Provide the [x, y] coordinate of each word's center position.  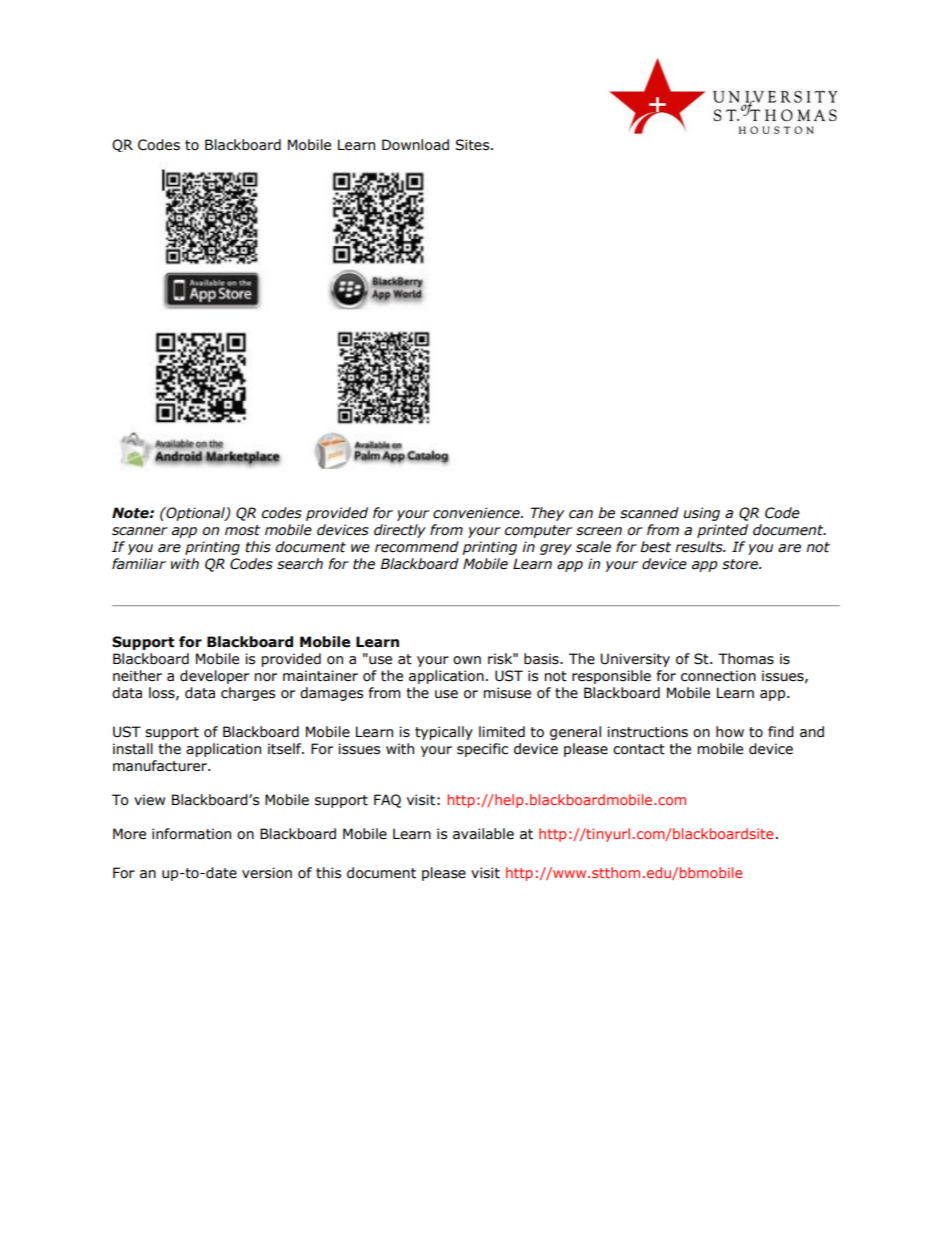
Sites [473, 145]
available [483, 834]
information [191, 834]
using [701, 514]
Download [415, 145]
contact [639, 749]
